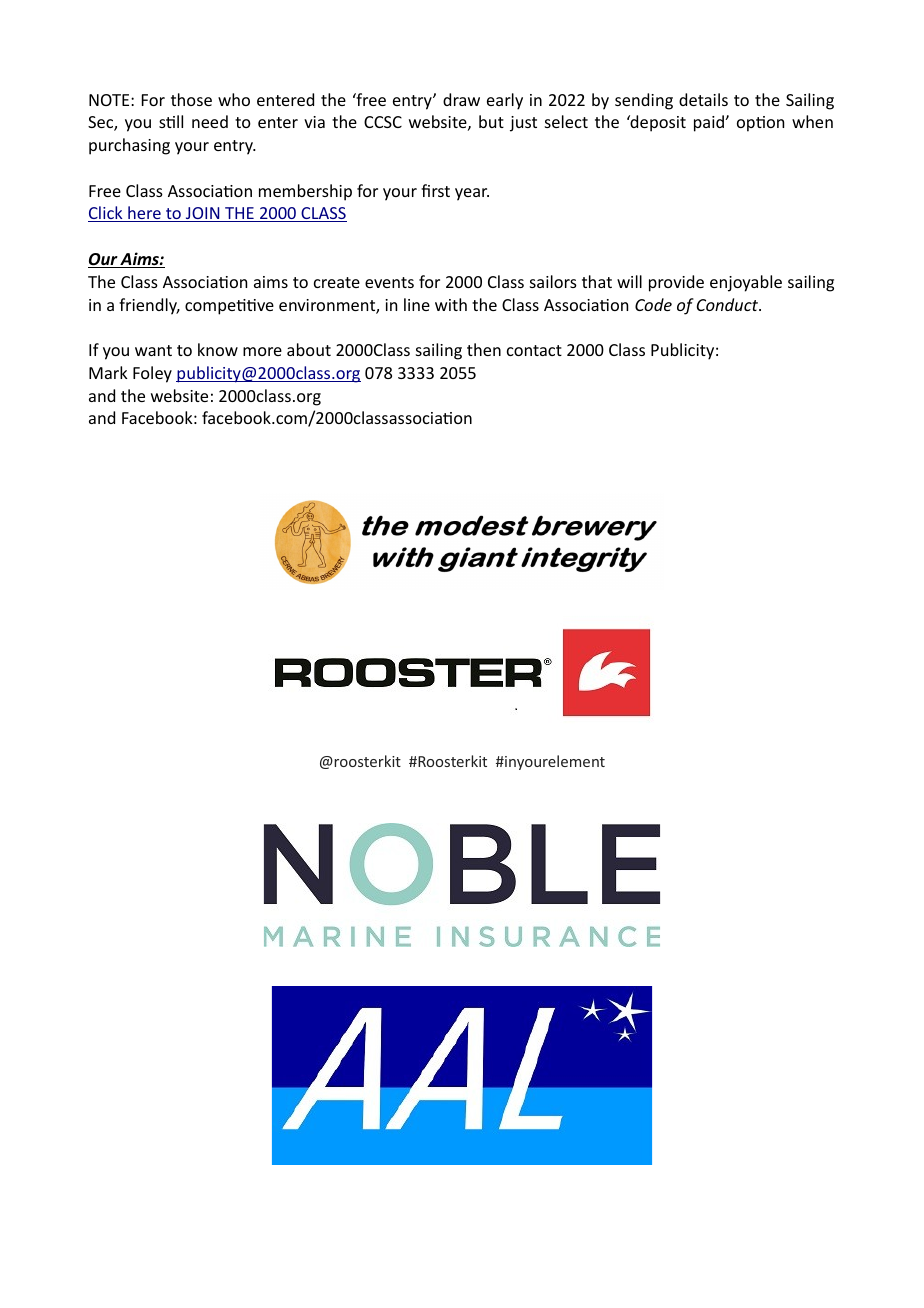  What do you see at coordinates (451, 304) in the screenshot?
I see `with` at bounding box center [451, 304].
